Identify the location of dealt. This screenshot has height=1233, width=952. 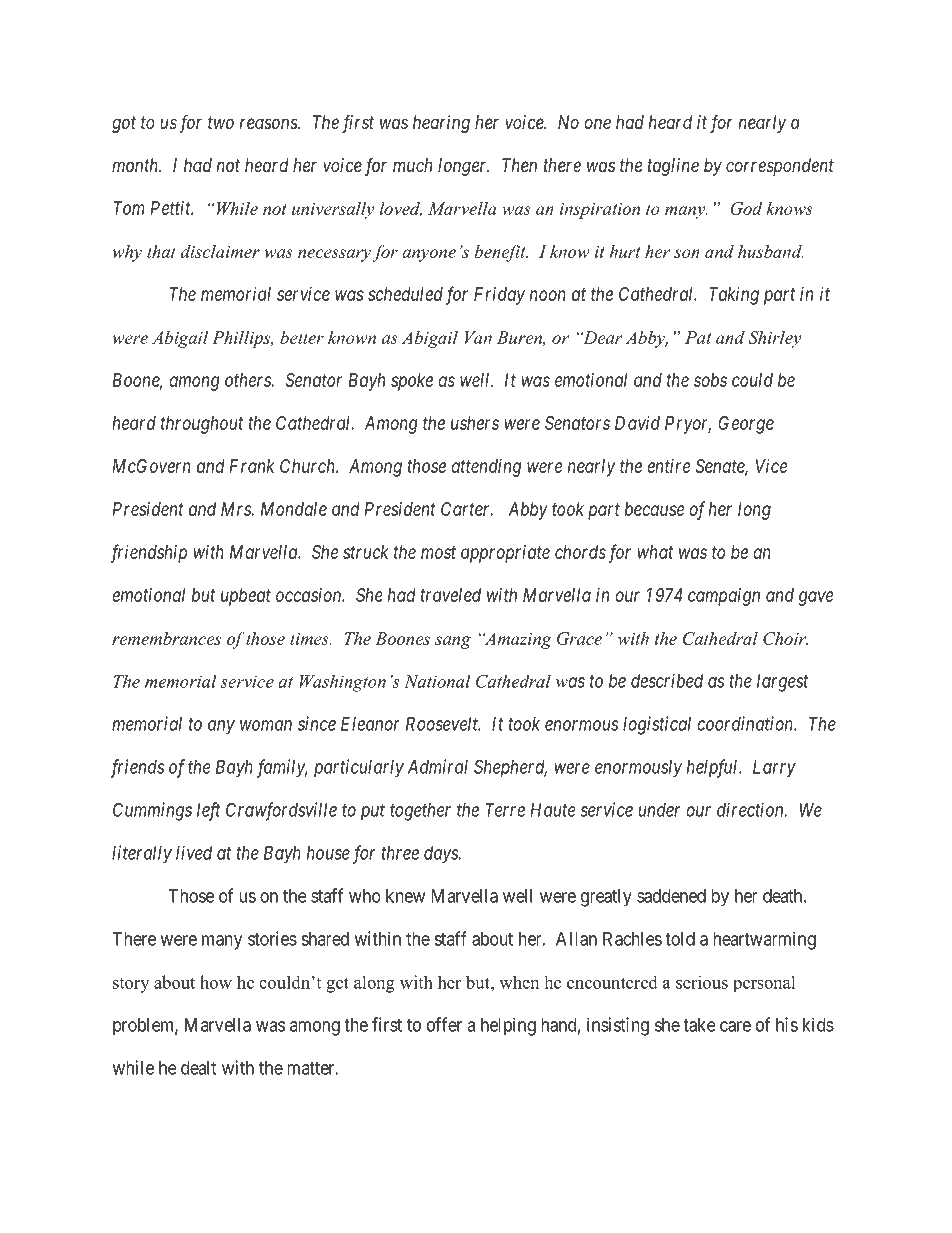
(198, 1068).
